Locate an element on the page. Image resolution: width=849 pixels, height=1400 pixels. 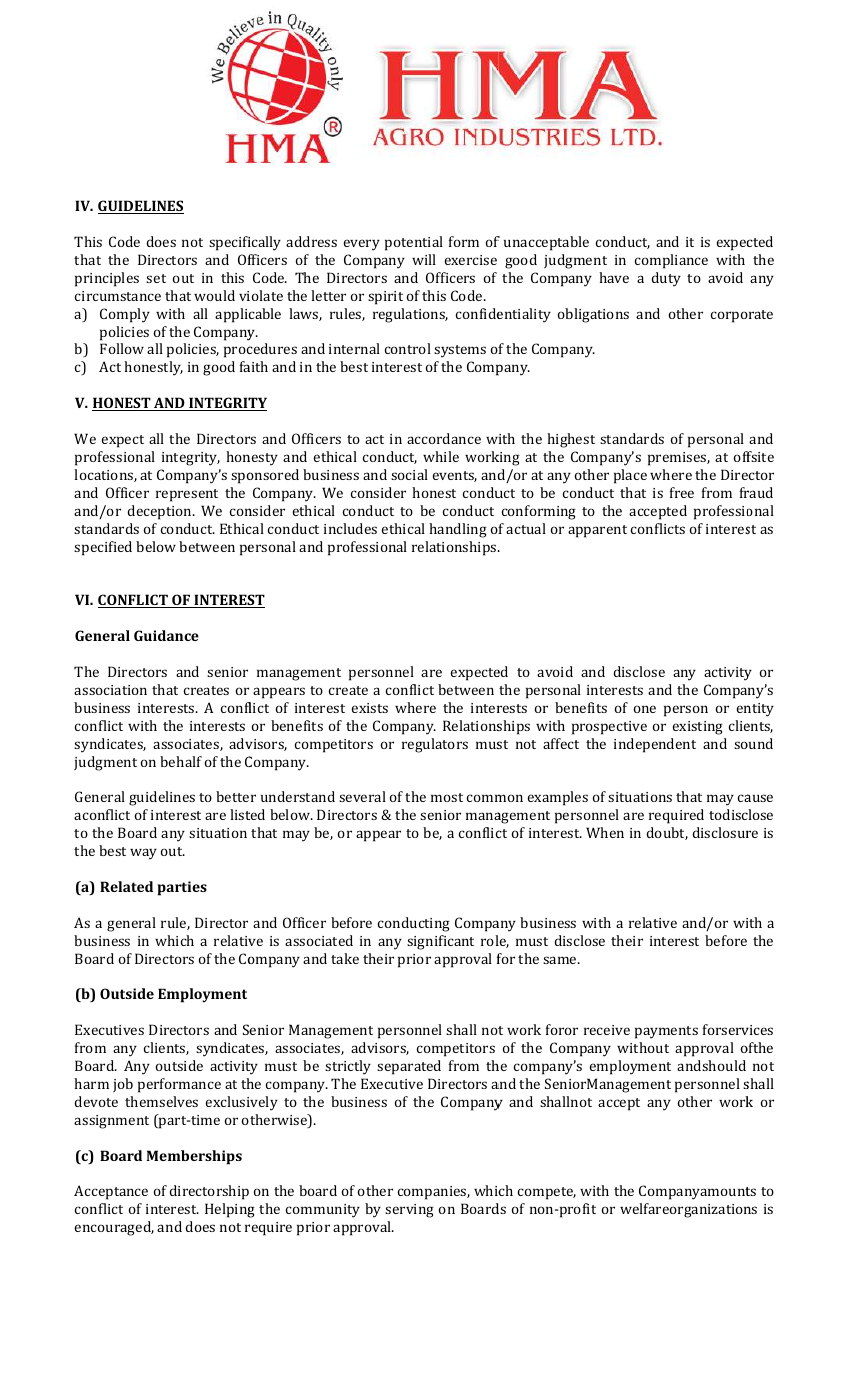
assignment is located at coordinates (111, 1122).
